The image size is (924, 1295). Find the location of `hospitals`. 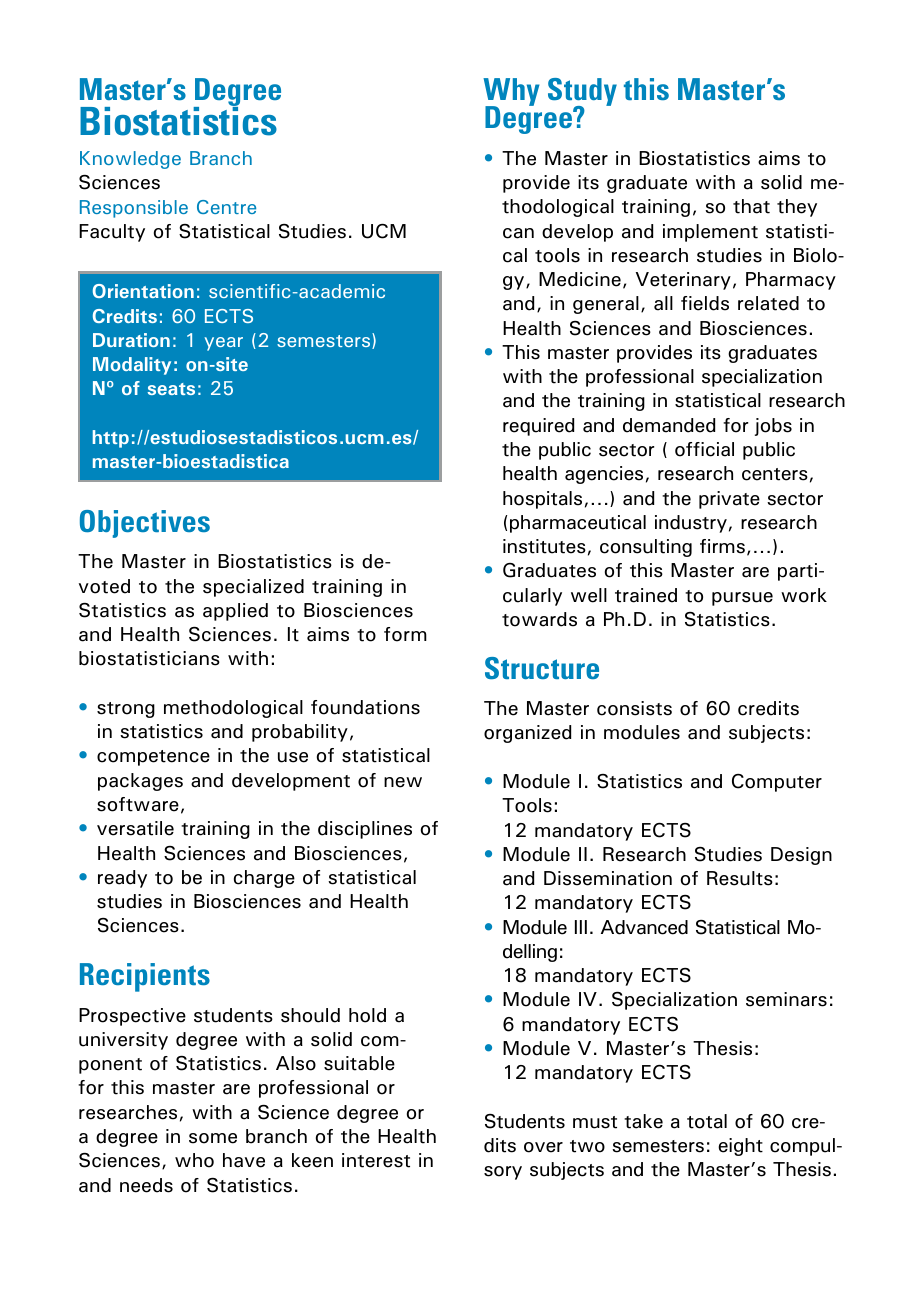

hospitals is located at coordinates (542, 500).
